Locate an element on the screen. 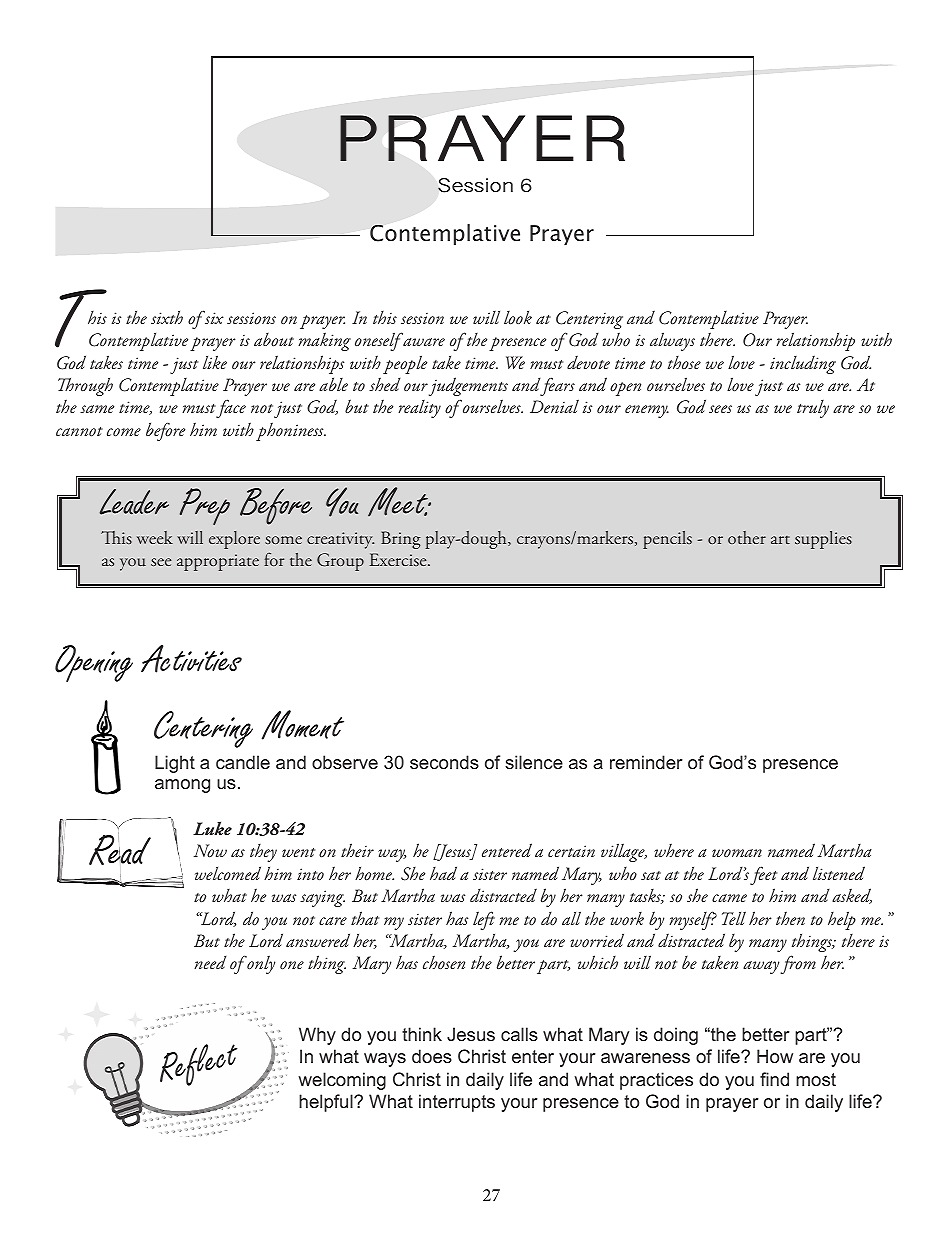  reminder is located at coordinates (646, 762).
